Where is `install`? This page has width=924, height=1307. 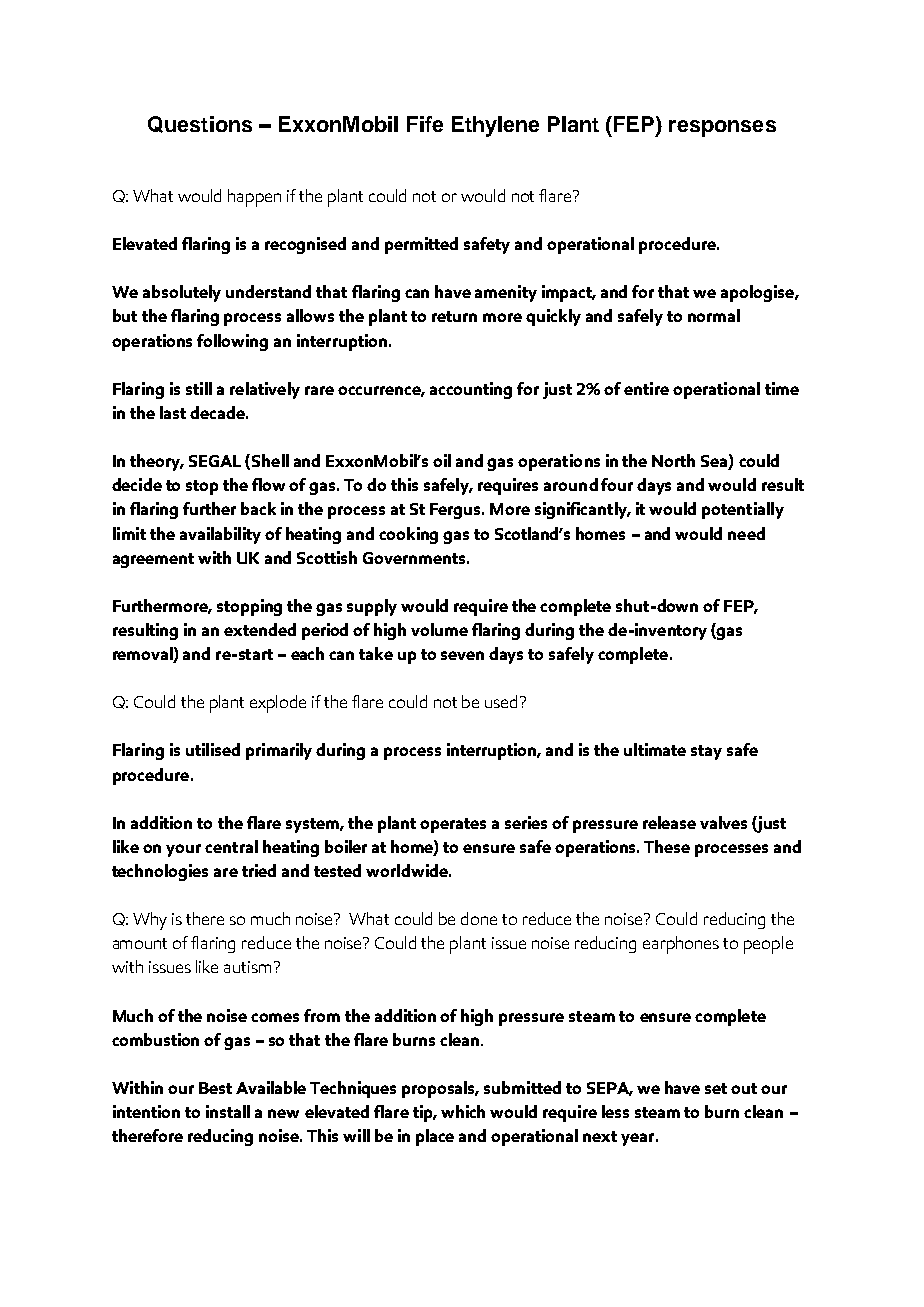 install is located at coordinates (228, 1111).
